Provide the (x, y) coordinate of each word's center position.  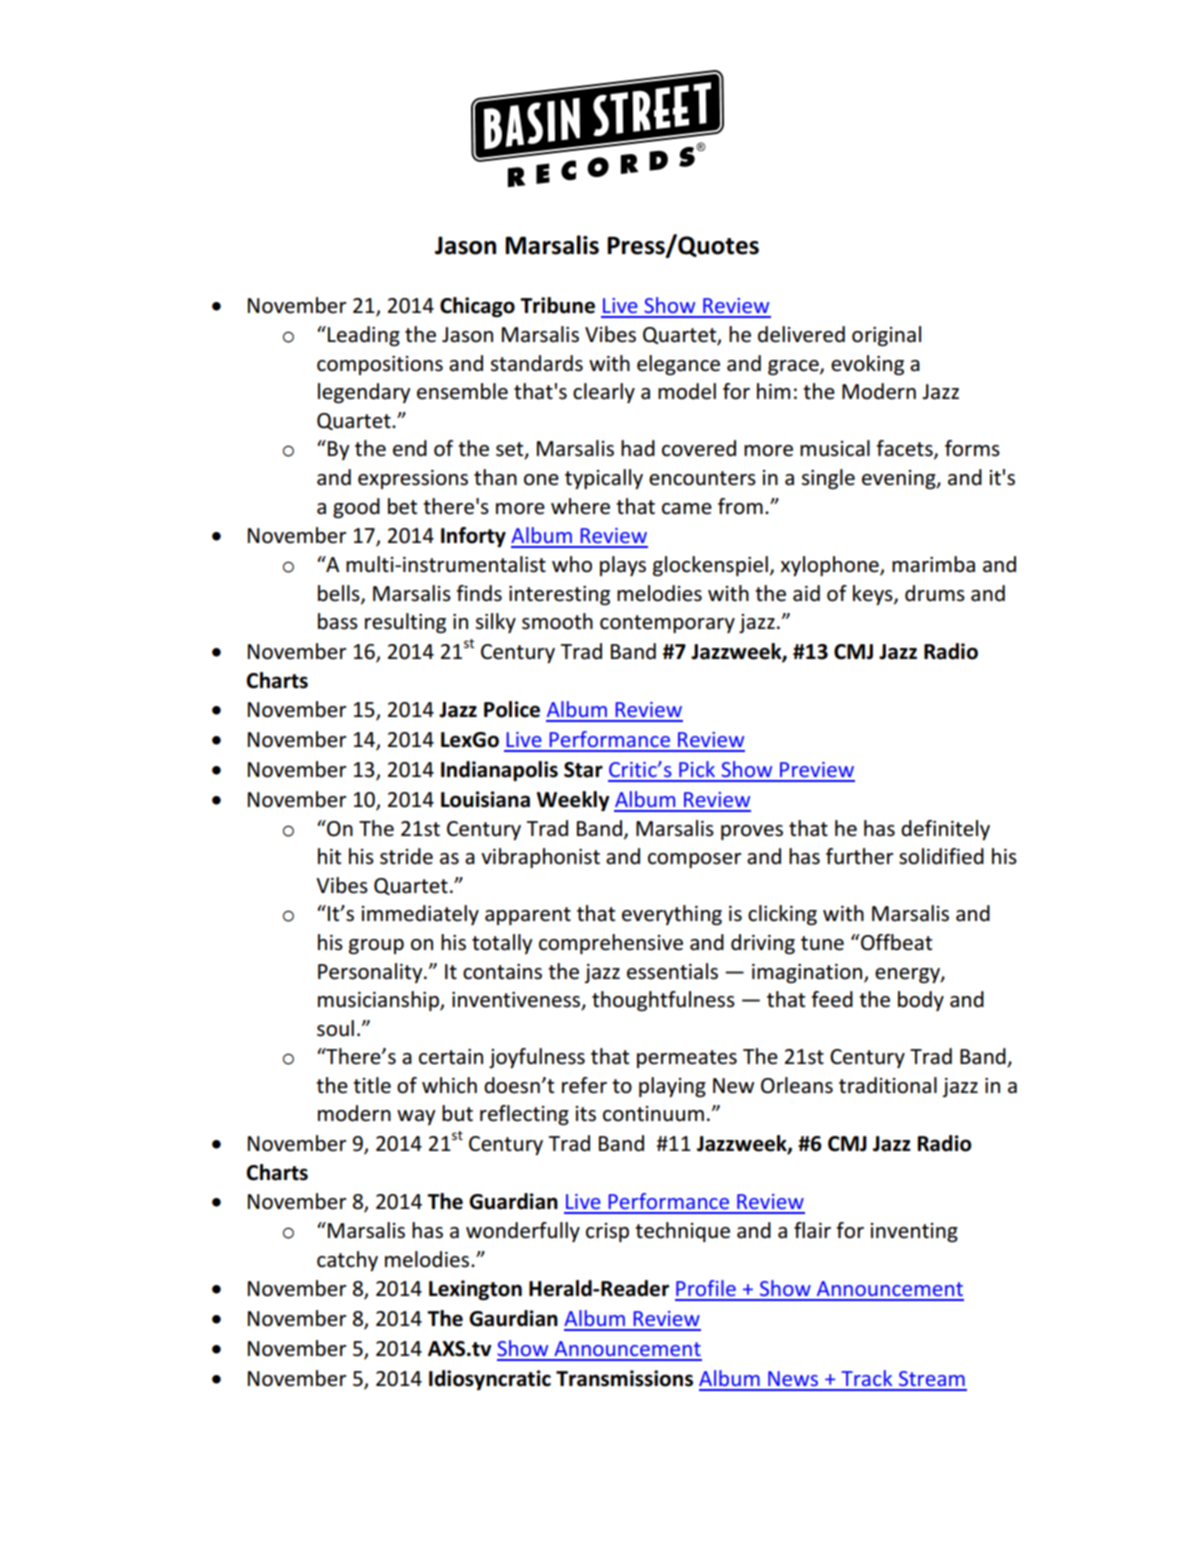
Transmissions (624, 1378)
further (859, 856)
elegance (678, 365)
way (416, 1117)
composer (694, 860)
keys (874, 595)
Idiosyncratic (490, 1380)
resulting (405, 623)
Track (867, 1378)
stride (406, 856)
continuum (653, 1114)
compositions (380, 365)
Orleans (797, 1085)
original (886, 336)
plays (623, 566)
